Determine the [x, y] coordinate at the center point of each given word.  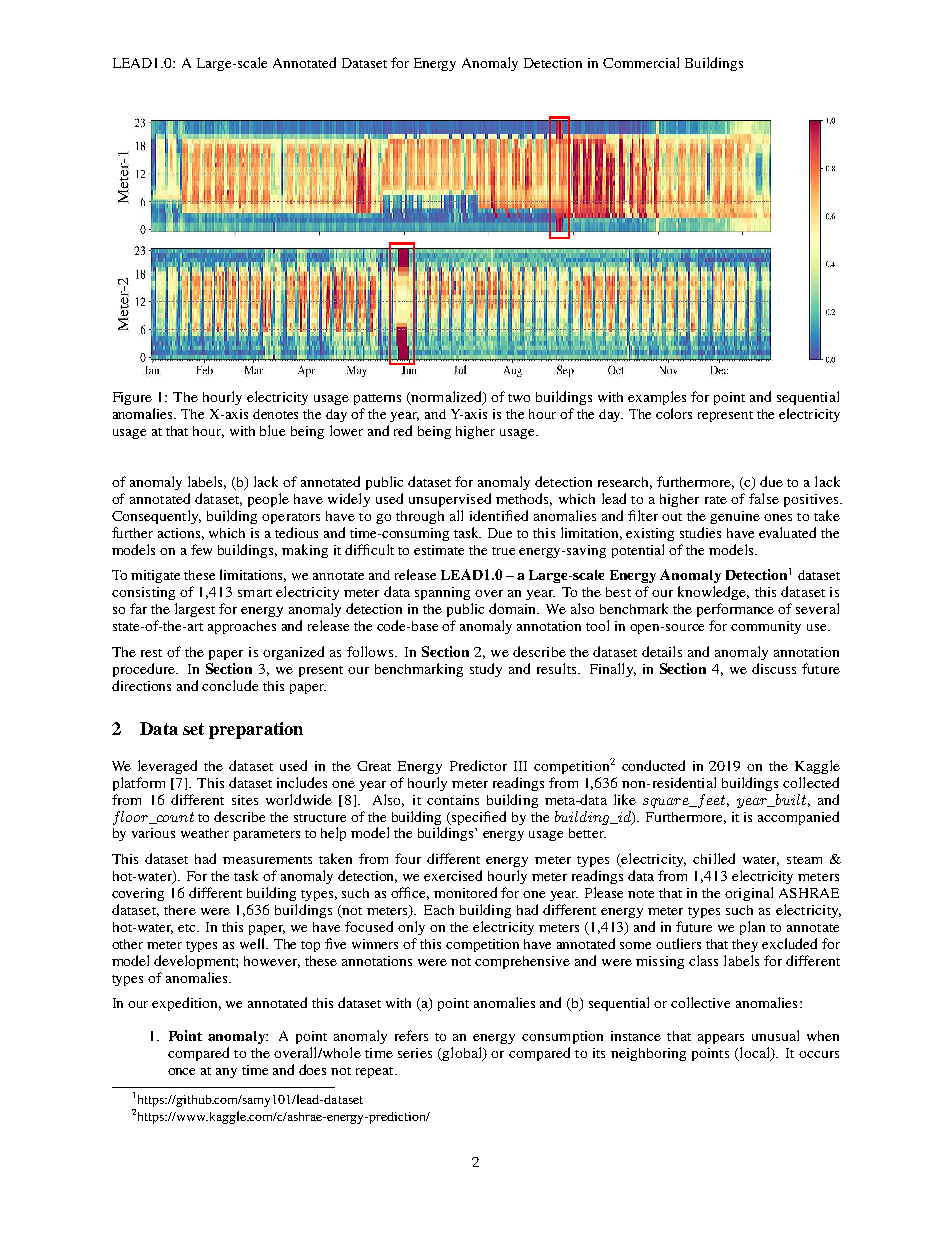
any [226, 1073]
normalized [446, 398]
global [462, 1054]
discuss [774, 668]
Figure [132, 398]
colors [674, 413]
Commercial [641, 62]
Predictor [478, 765]
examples [657, 398]
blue [272, 430]
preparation [256, 730]
